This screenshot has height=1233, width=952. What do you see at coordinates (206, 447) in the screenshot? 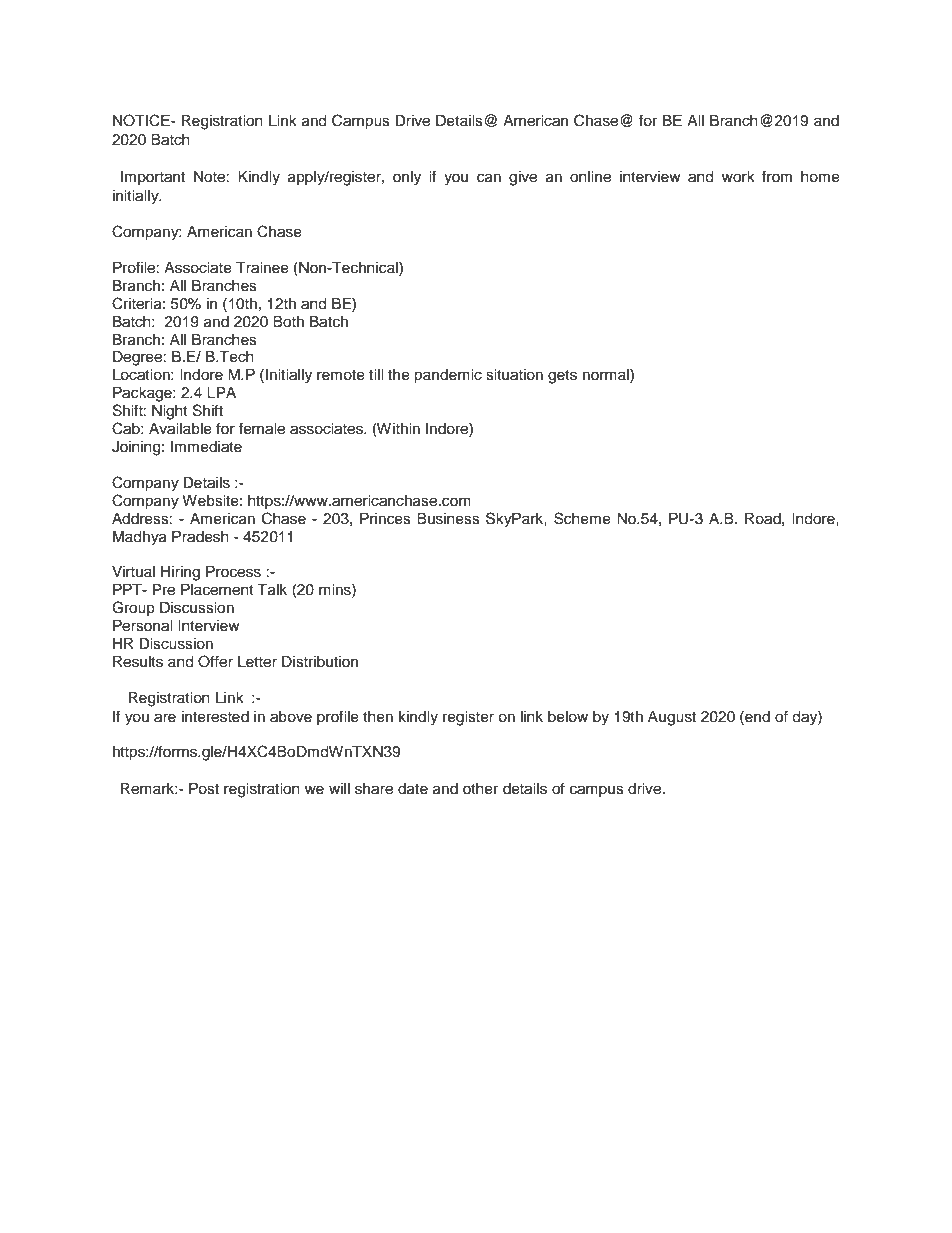
I see `Immediate` at bounding box center [206, 447].
